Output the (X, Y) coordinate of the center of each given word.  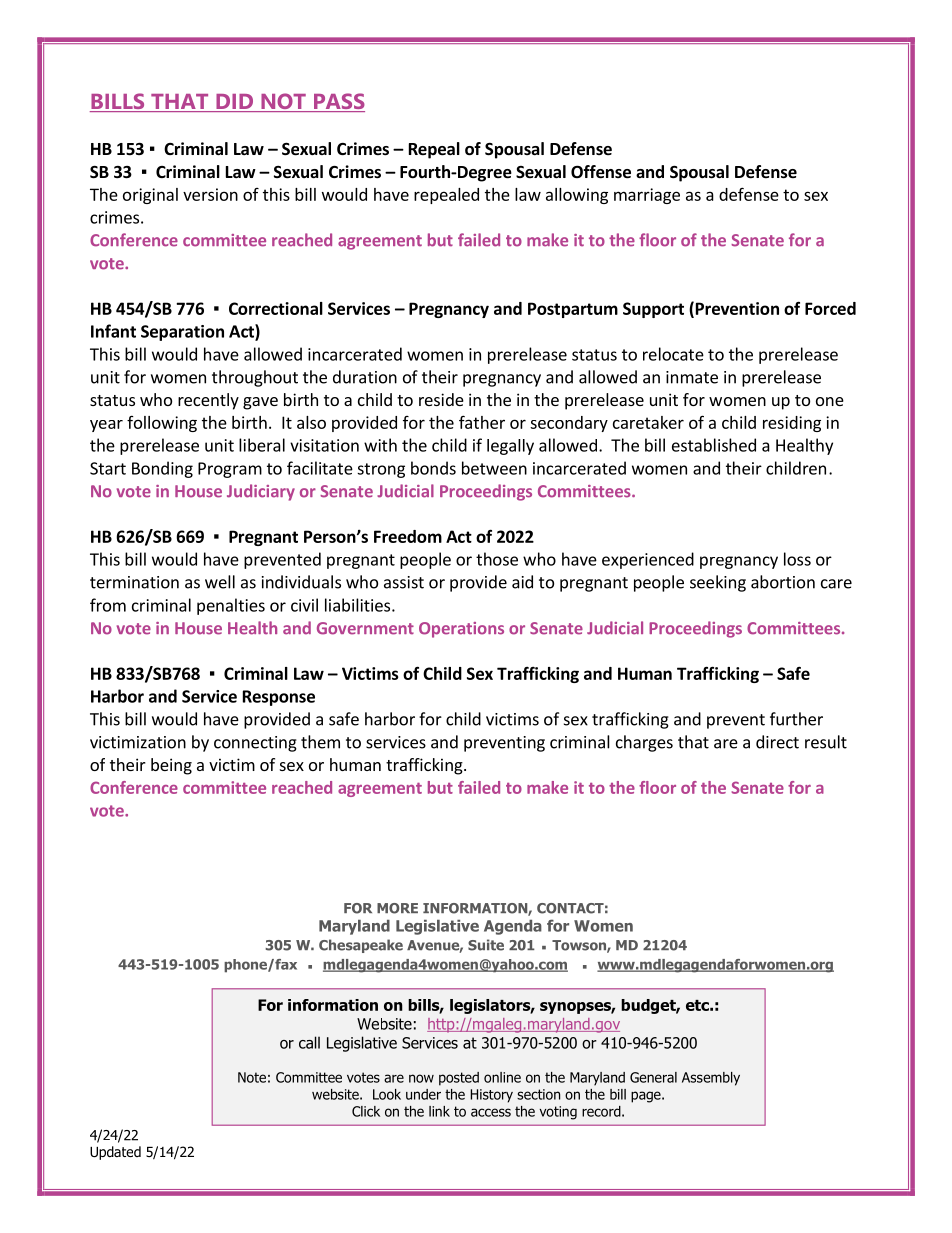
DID (234, 103)
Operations (461, 630)
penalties (231, 606)
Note (252, 1077)
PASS (338, 102)
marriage (647, 196)
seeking (718, 583)
